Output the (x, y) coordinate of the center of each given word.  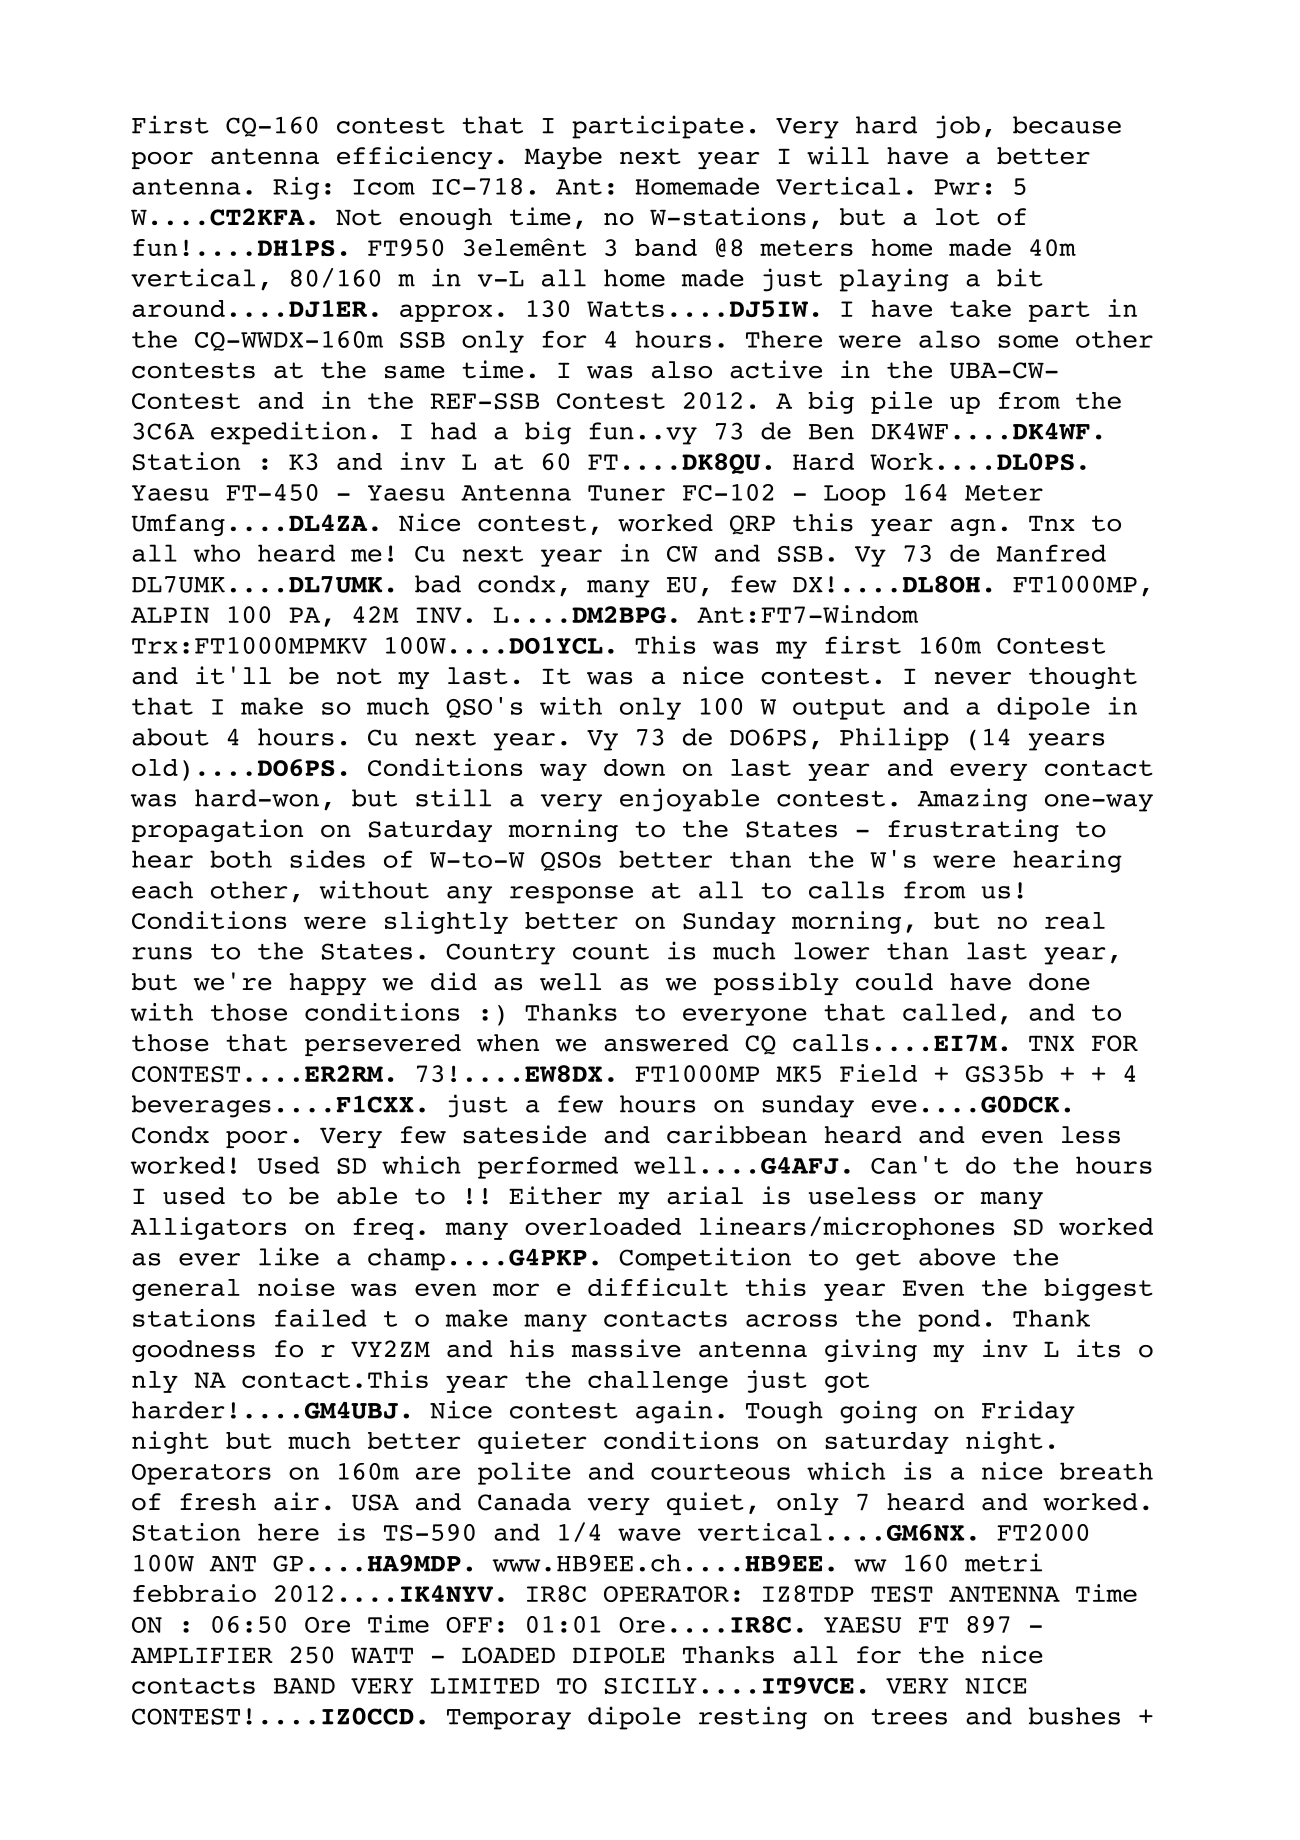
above (957, 1257)
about (170, 737)
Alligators (208, 1228)
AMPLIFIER (202, 1655)
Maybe (563, 158)
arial (705, 1195)
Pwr (957, 187)
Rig (296, 188)
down (634, 767)
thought (1083, 678)
